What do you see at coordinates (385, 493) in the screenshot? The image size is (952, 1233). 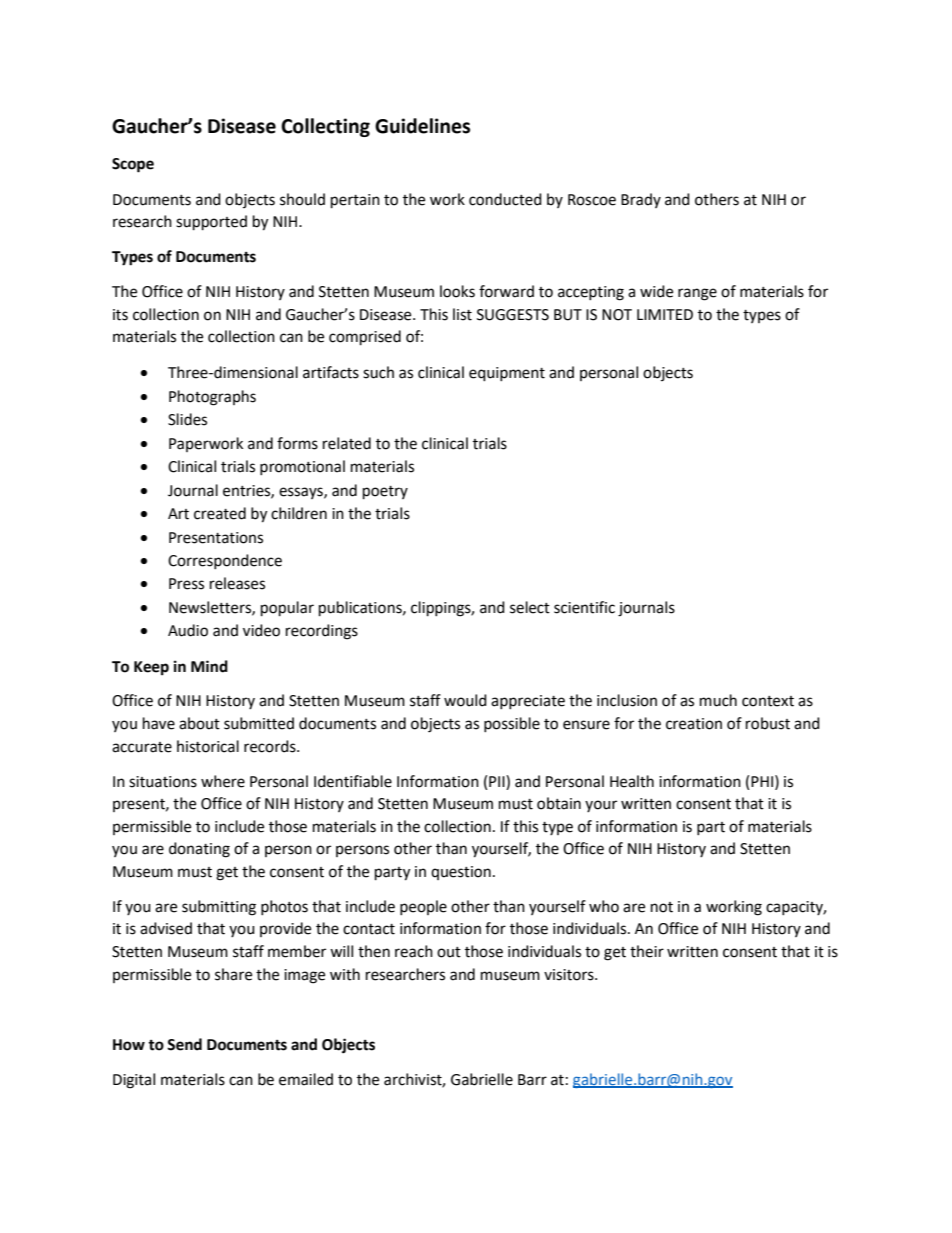 I see `poetry` at bounding box center [385, 493].
